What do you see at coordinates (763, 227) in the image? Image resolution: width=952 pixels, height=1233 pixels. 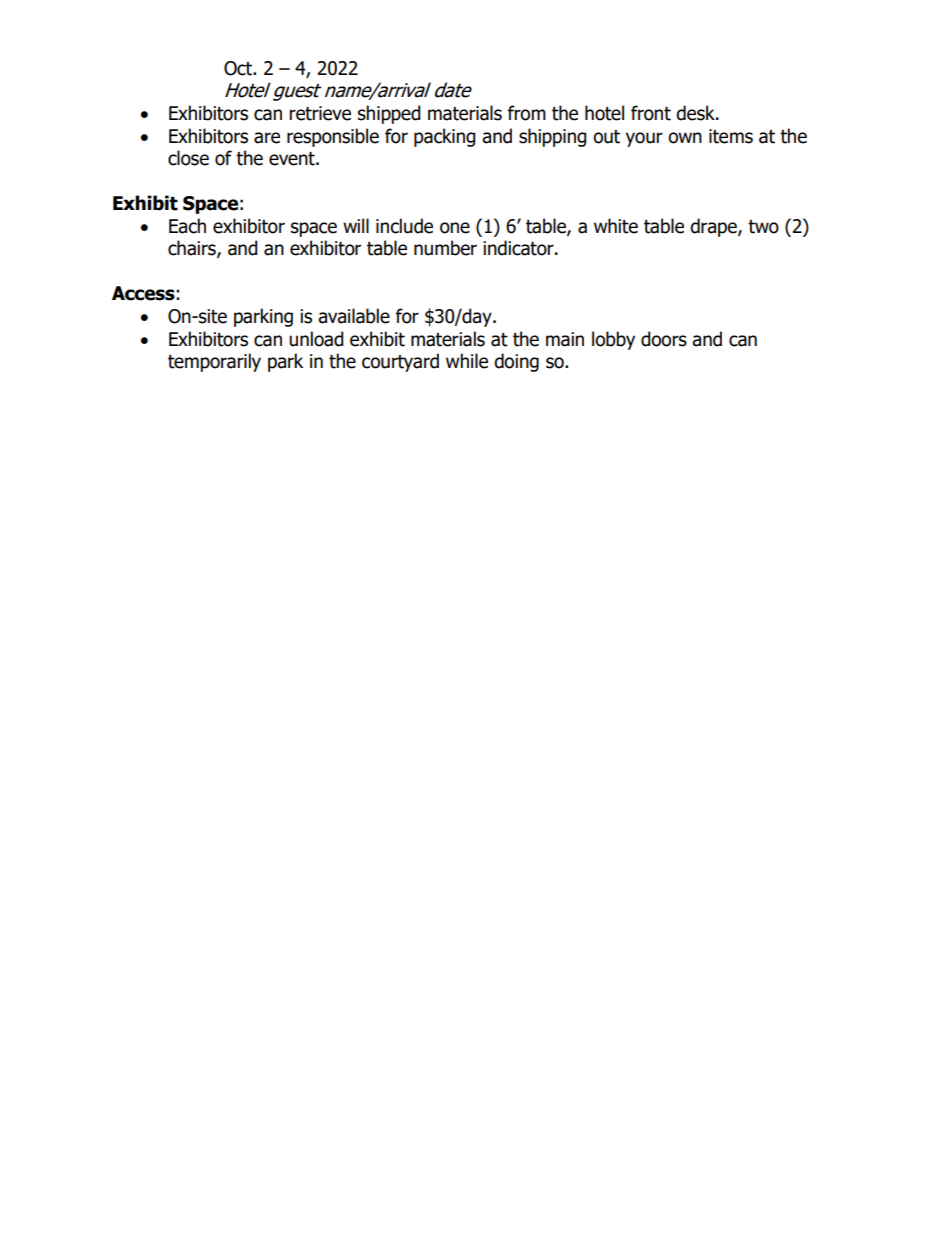 I see `two` at bounding box center [763, 227].
